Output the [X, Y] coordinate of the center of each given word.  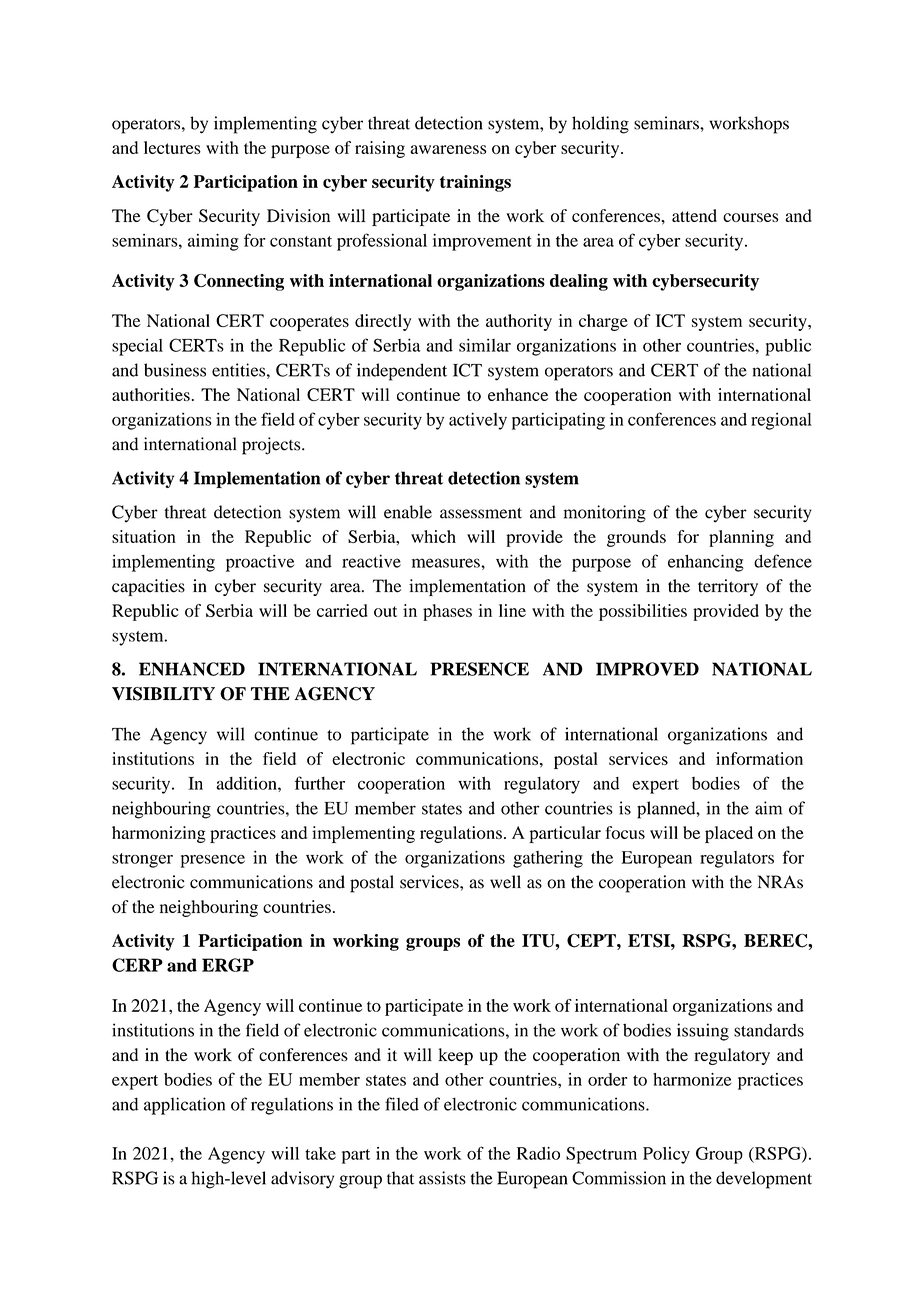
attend [694, 215]
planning [741, 538]
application [184, 1106]
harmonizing [159, 834]
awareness [448, 149]
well [505, 882]
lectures [172, 147]
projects [272, 446]
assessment [481, 513]
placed [729, 834]
